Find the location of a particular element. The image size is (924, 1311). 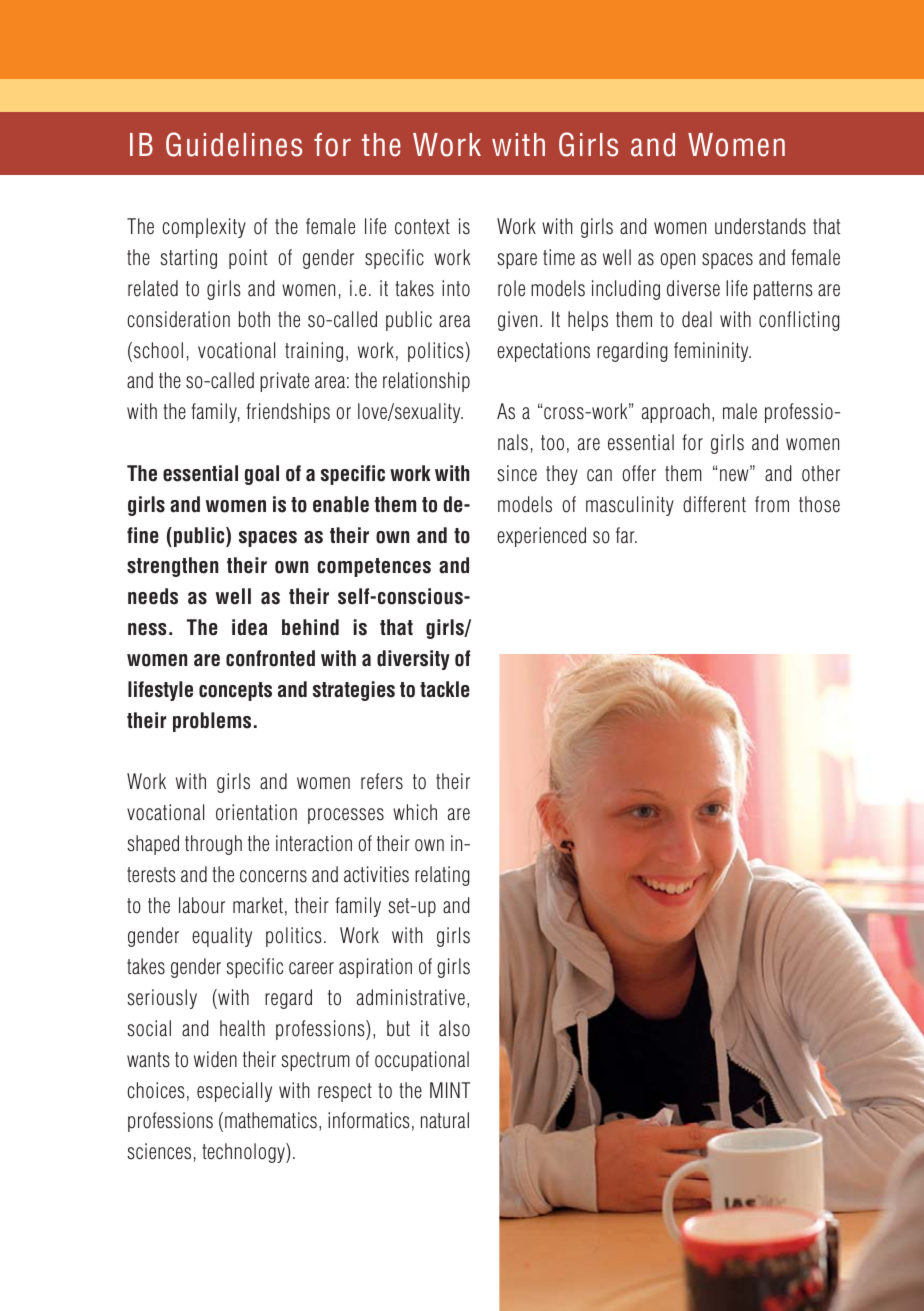

since is located at coordinates (517, 473).
